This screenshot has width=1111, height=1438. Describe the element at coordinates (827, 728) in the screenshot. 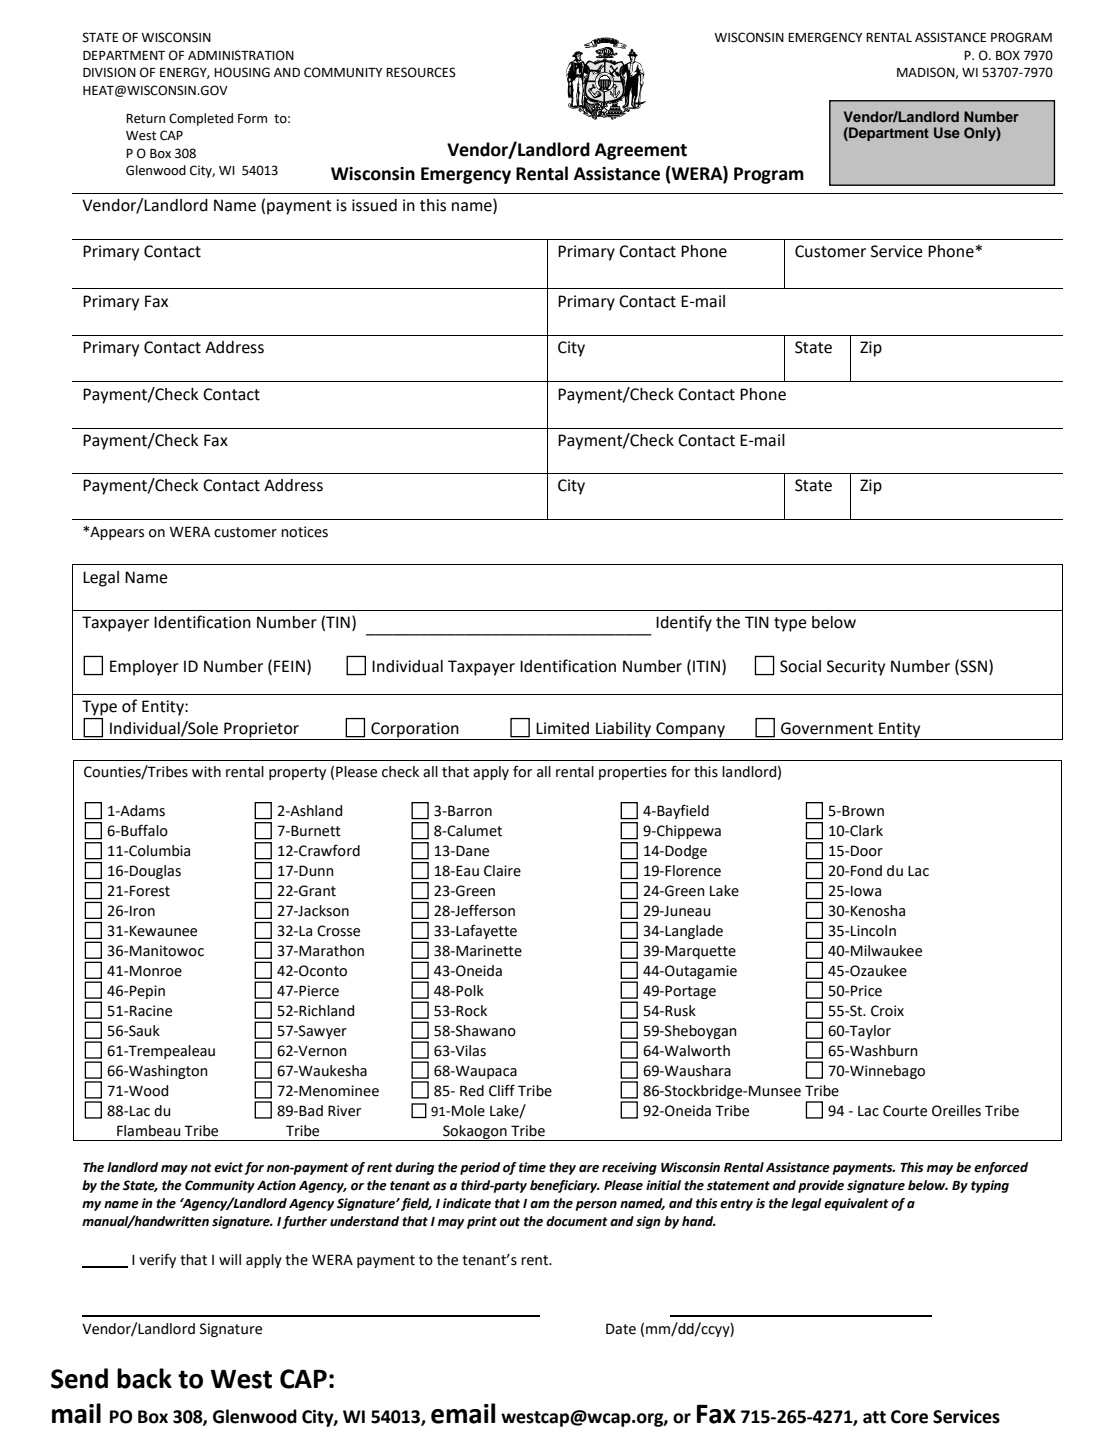

I see `Government` at that location.
